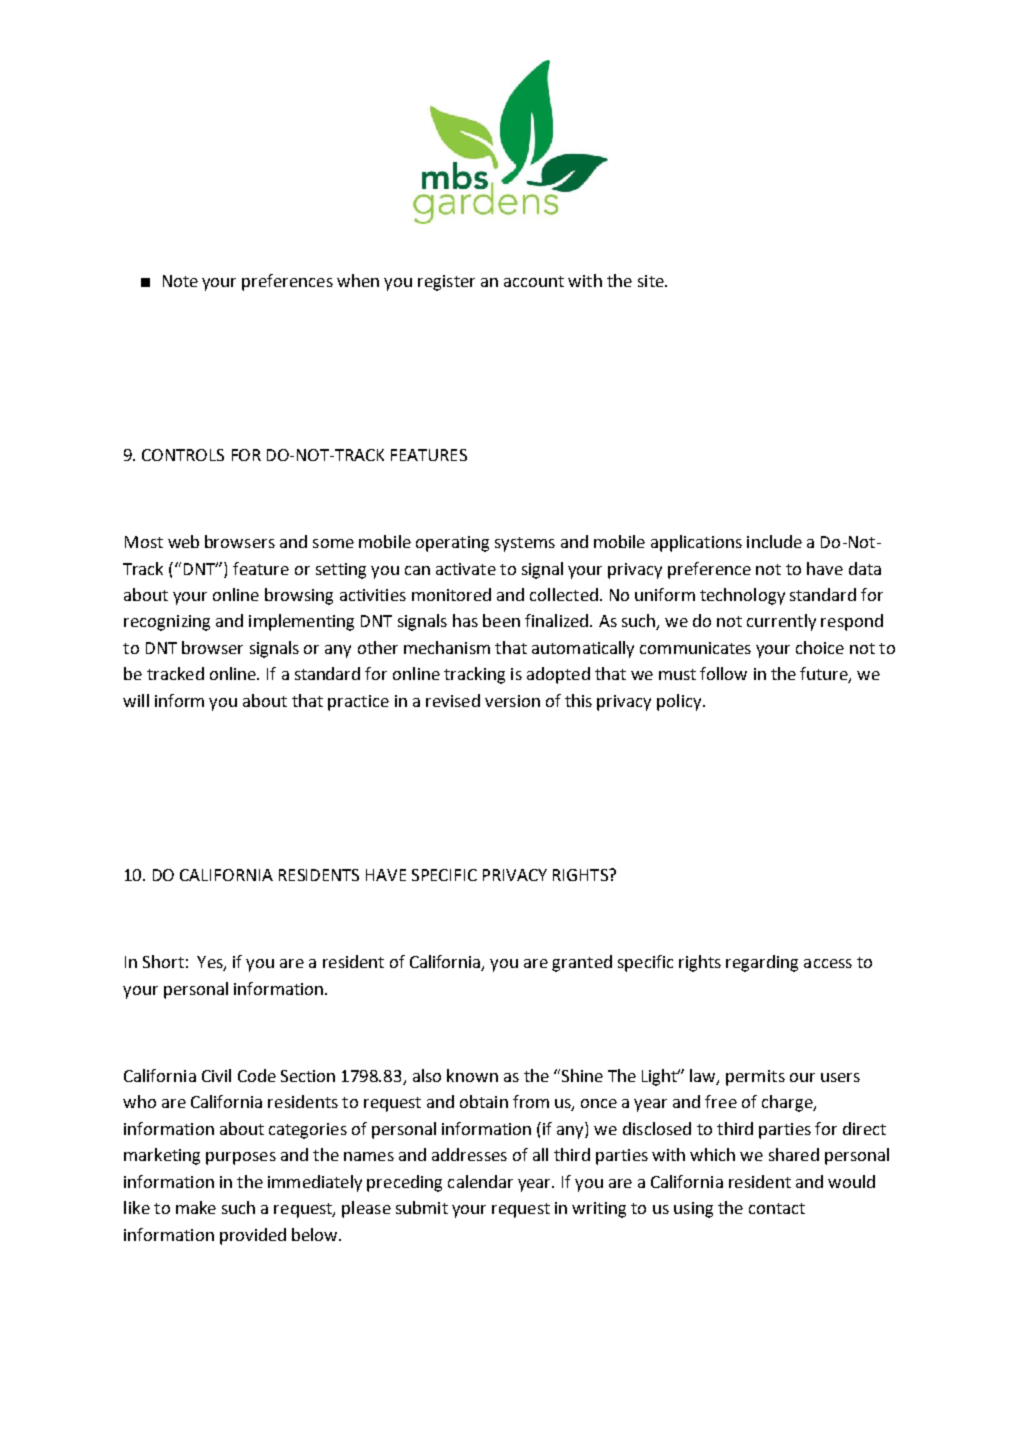  Describe the element at coordinates (180, 281) in the screenshot. I see `Note` at that location.
